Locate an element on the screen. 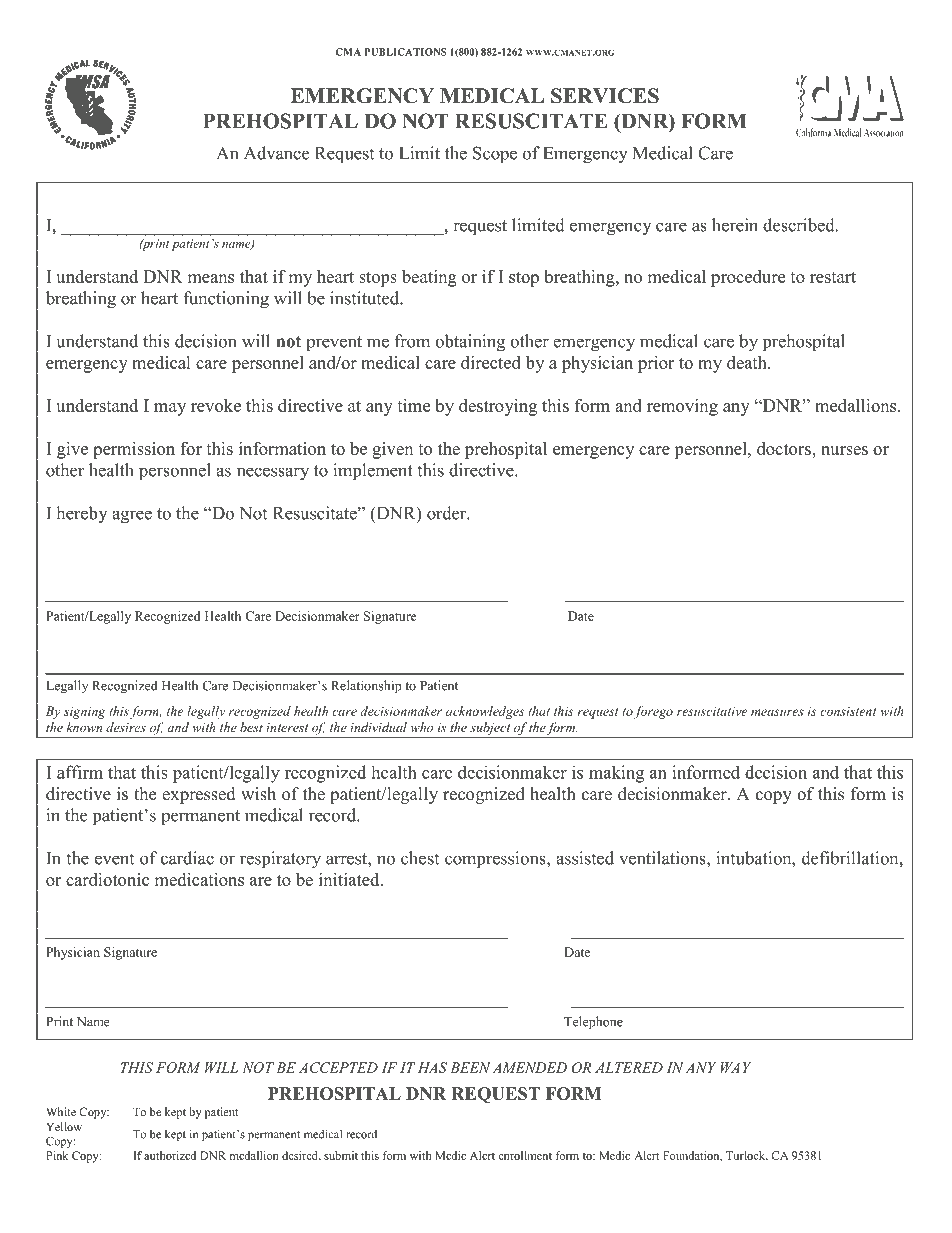  Advance is located at coordinates (276, 153).
